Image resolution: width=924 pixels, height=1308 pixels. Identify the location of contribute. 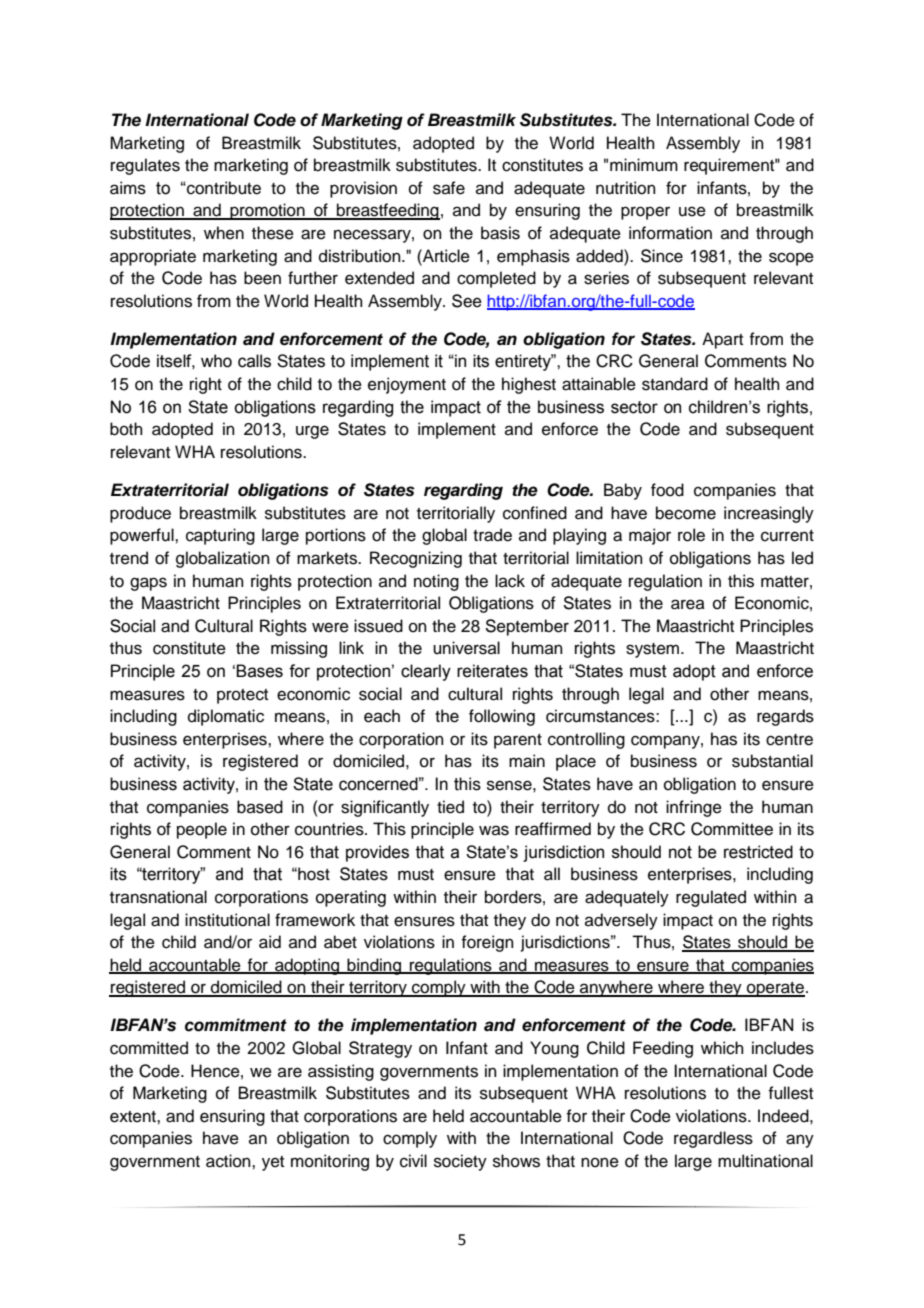
(223, 188).
